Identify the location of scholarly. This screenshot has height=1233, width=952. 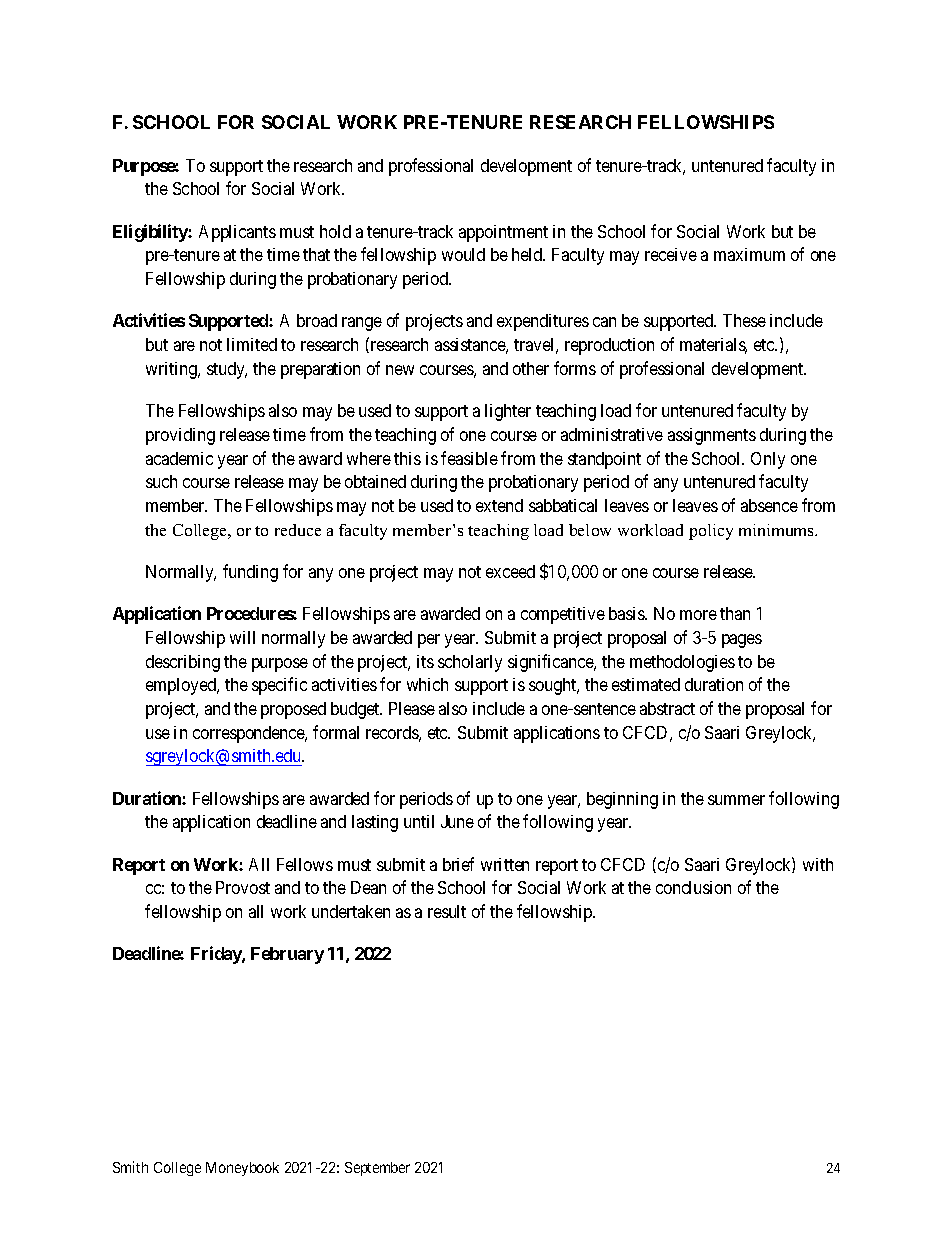
(470, 663).
